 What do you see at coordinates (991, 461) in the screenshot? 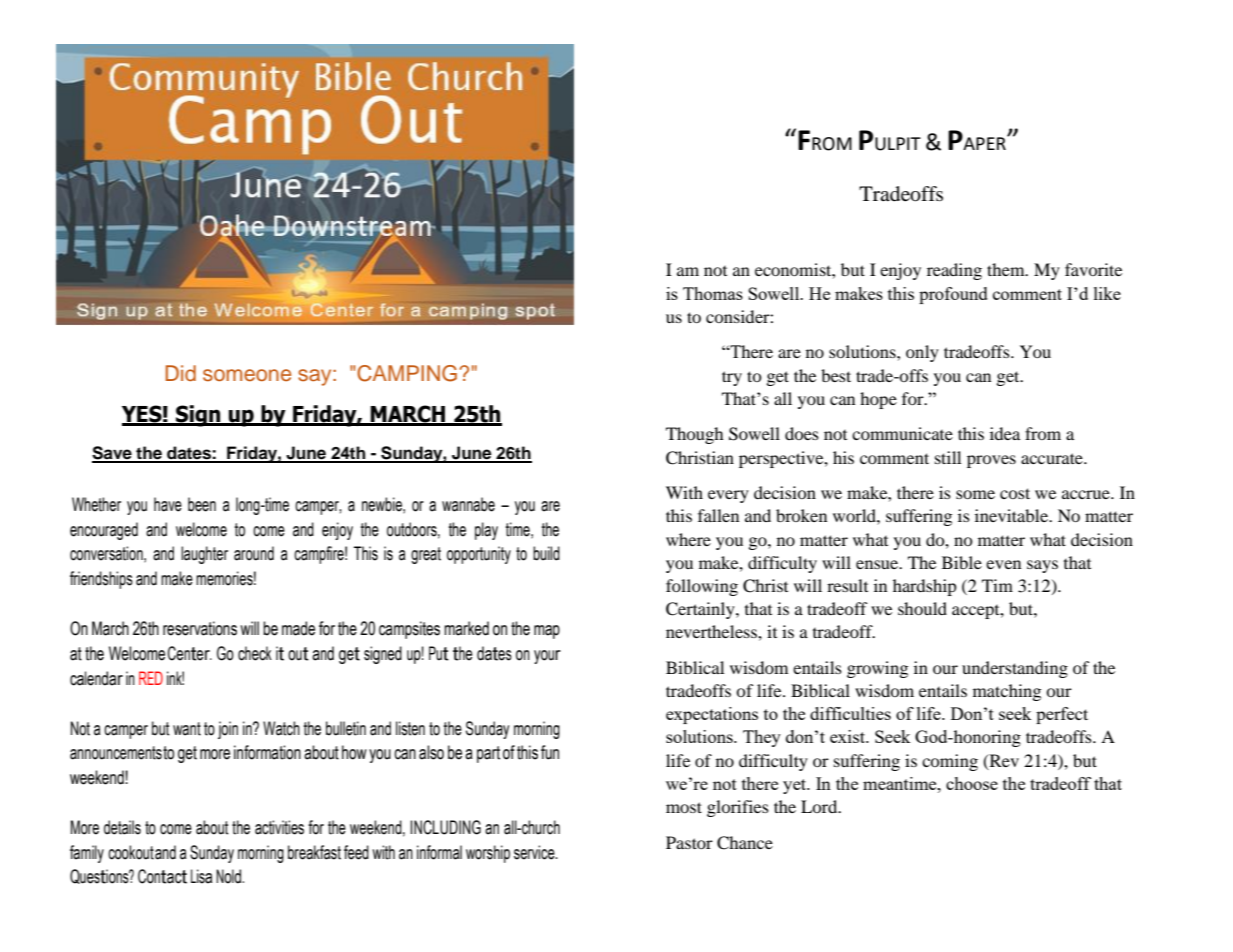
I see `proves` at bounding box center [991, 461].
